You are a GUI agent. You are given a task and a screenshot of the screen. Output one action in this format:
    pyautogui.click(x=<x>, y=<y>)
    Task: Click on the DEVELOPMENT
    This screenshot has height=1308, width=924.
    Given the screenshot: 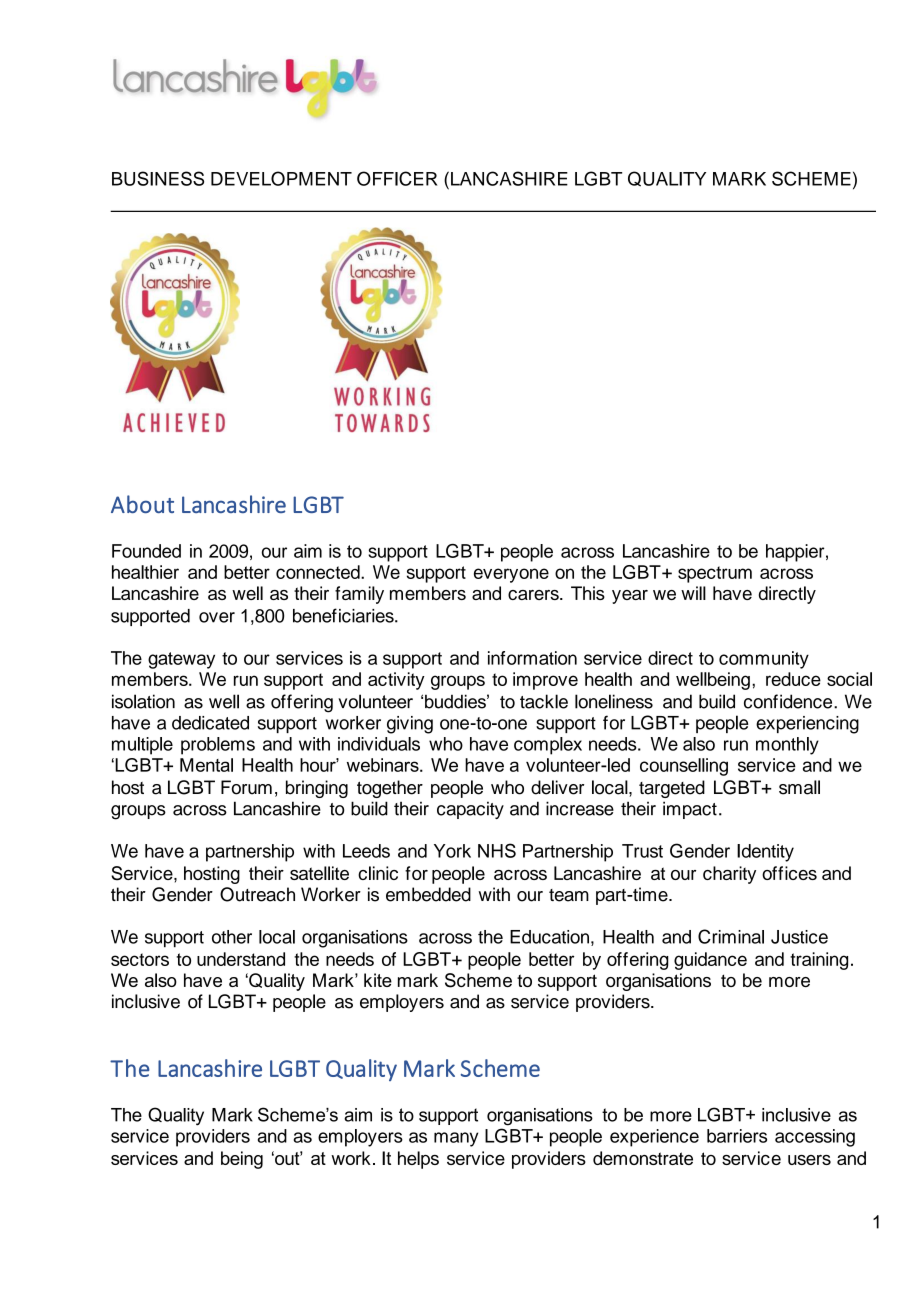 What is the action you would take?
    pyautogui.click(x=281, y=178)
